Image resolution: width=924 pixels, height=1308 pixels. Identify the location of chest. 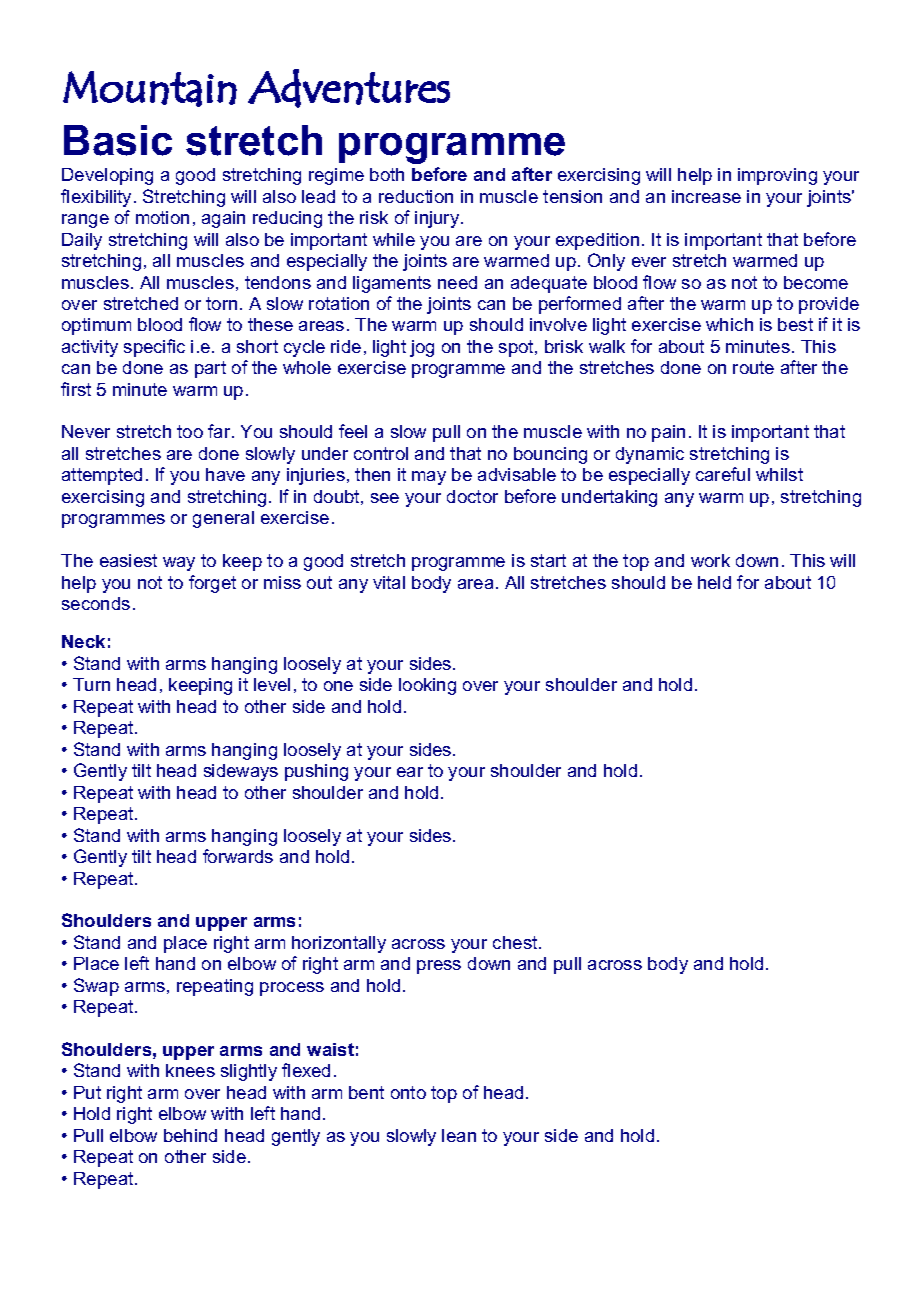
(516, 942).
